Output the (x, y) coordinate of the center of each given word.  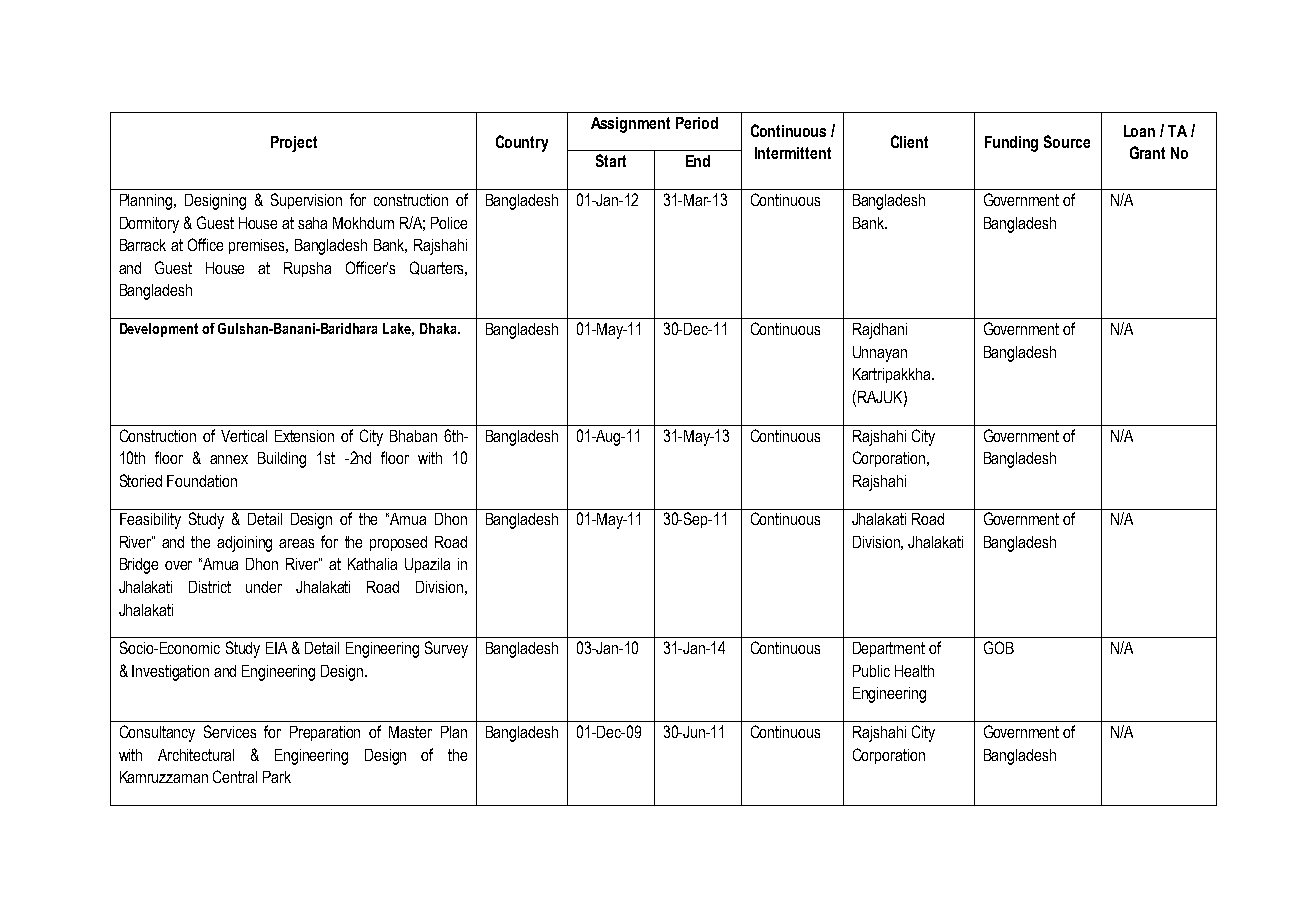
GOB (999, 647)
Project (294, 144)
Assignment (630, 125)
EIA (276, 648)
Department (889, 649)
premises (258, 246)
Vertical (244, 436)
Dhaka (439, 328)
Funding (1011, 144)
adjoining (244, 544)
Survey (446, 649)
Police (449, 223)
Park (277, 777)
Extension (304, 436)
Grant (1147, 152)
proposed (398, 543)
